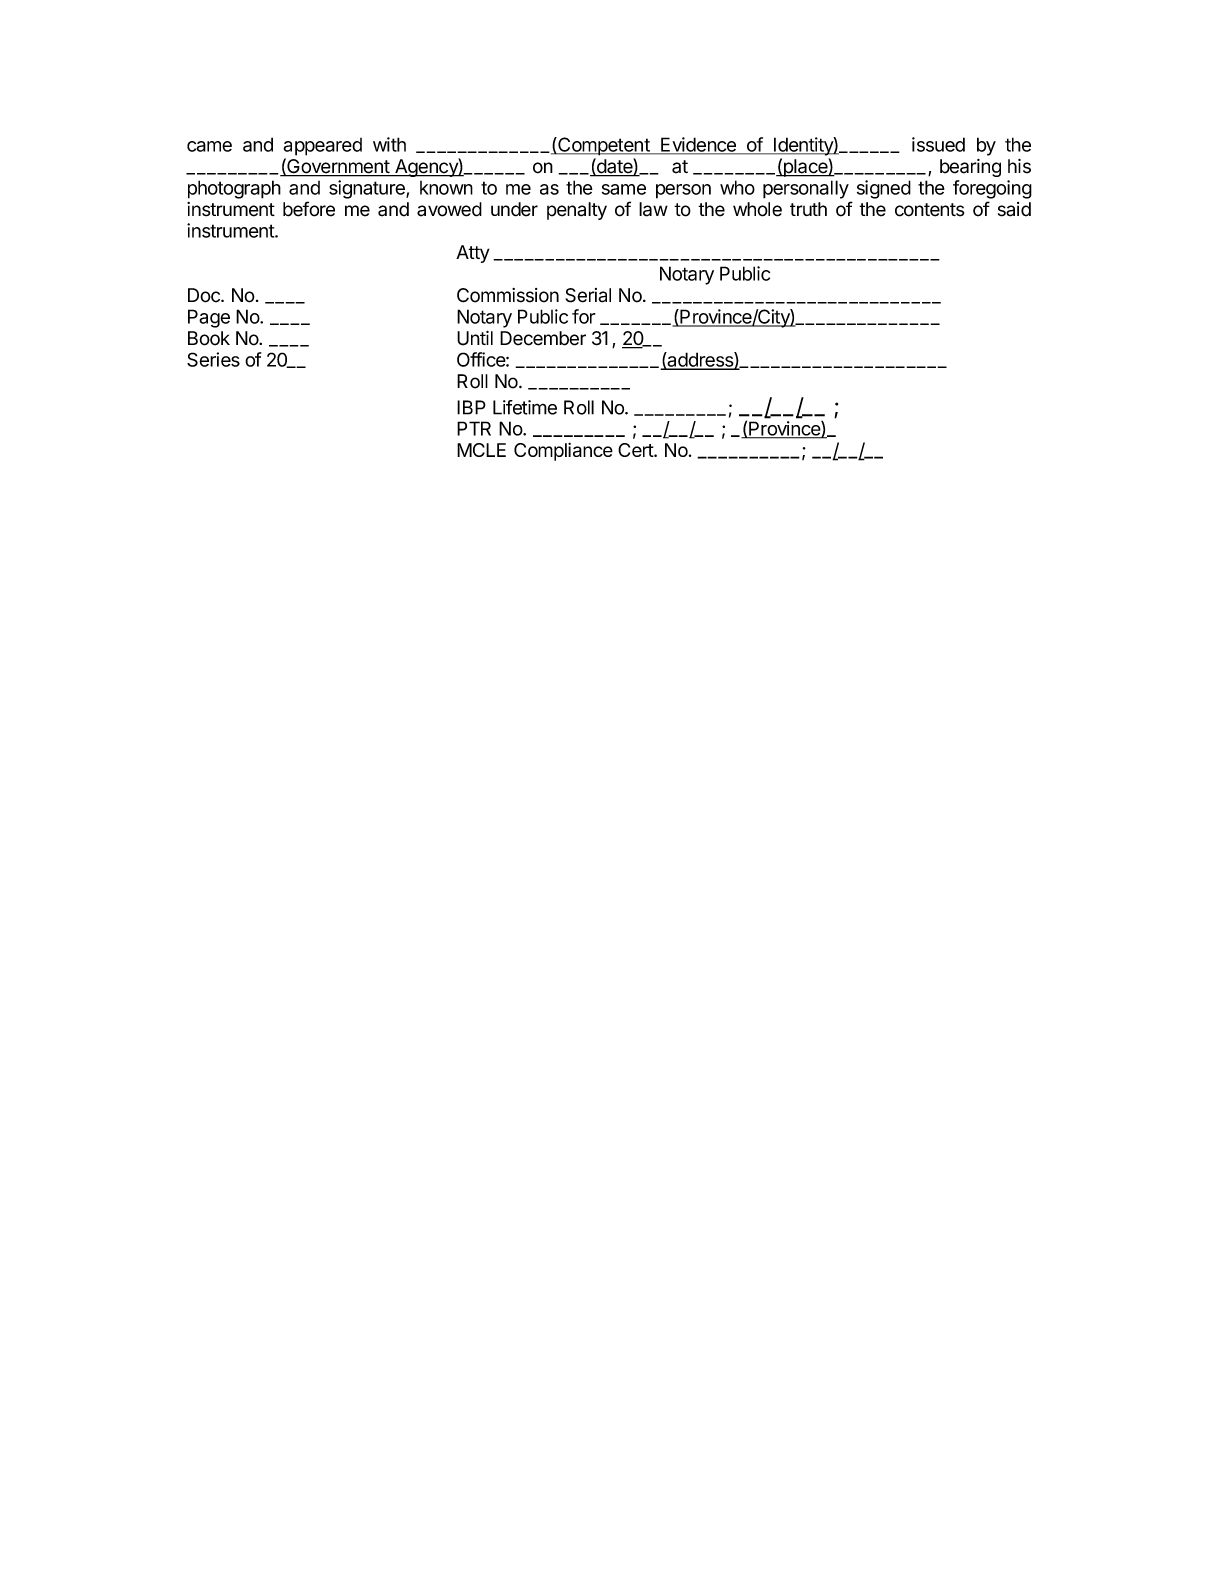 The image size is (1219, 1577). What do you see at coordinates (474, 428) in the page?
I see `PTR` at bounding box center [474, 428].
